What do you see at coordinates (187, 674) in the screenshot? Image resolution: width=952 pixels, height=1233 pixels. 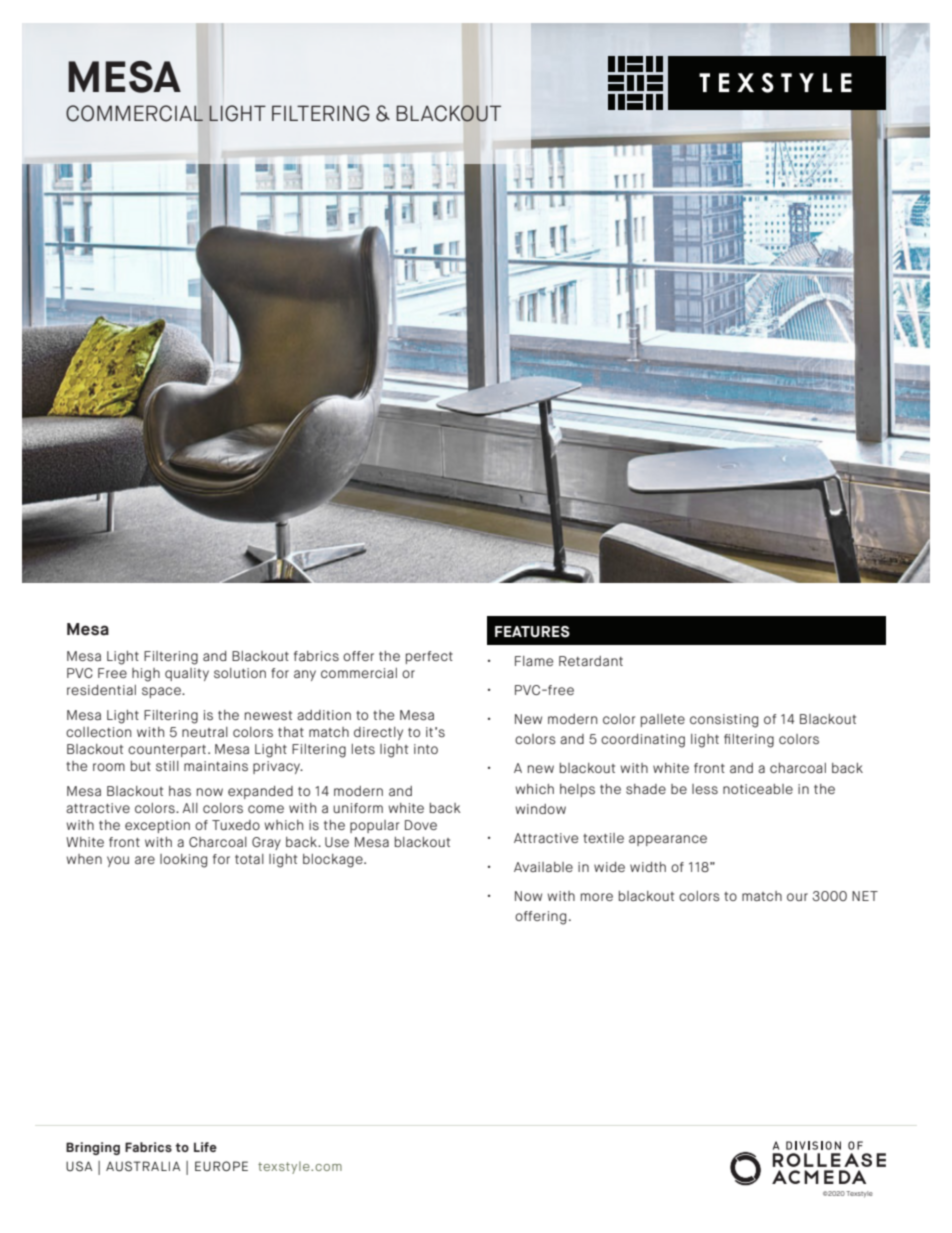 I see `quality` at bounding box center [187, 674].
